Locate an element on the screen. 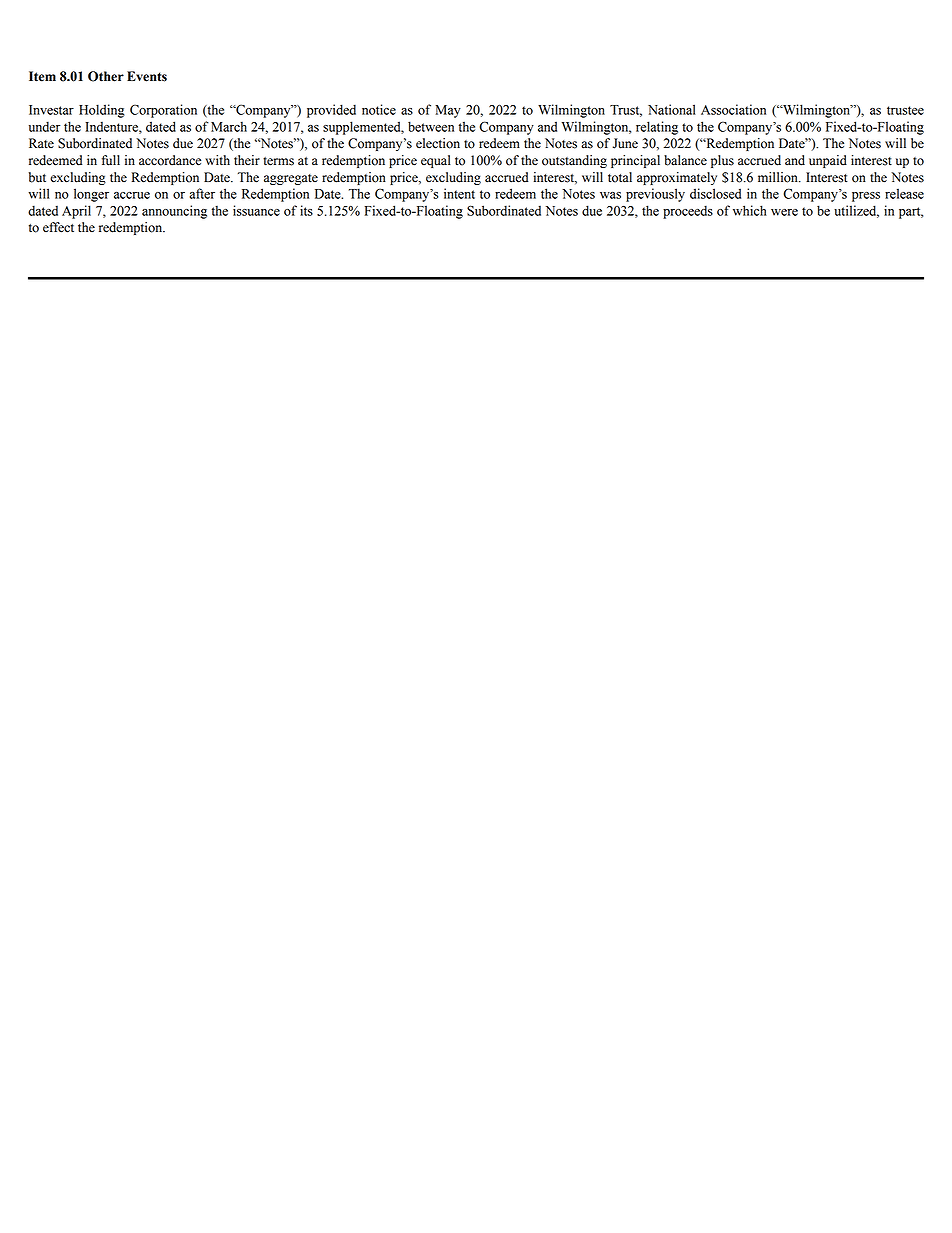 The height and width of the screenshot is (1233, 952). but is located at coordinates (37, 177).
